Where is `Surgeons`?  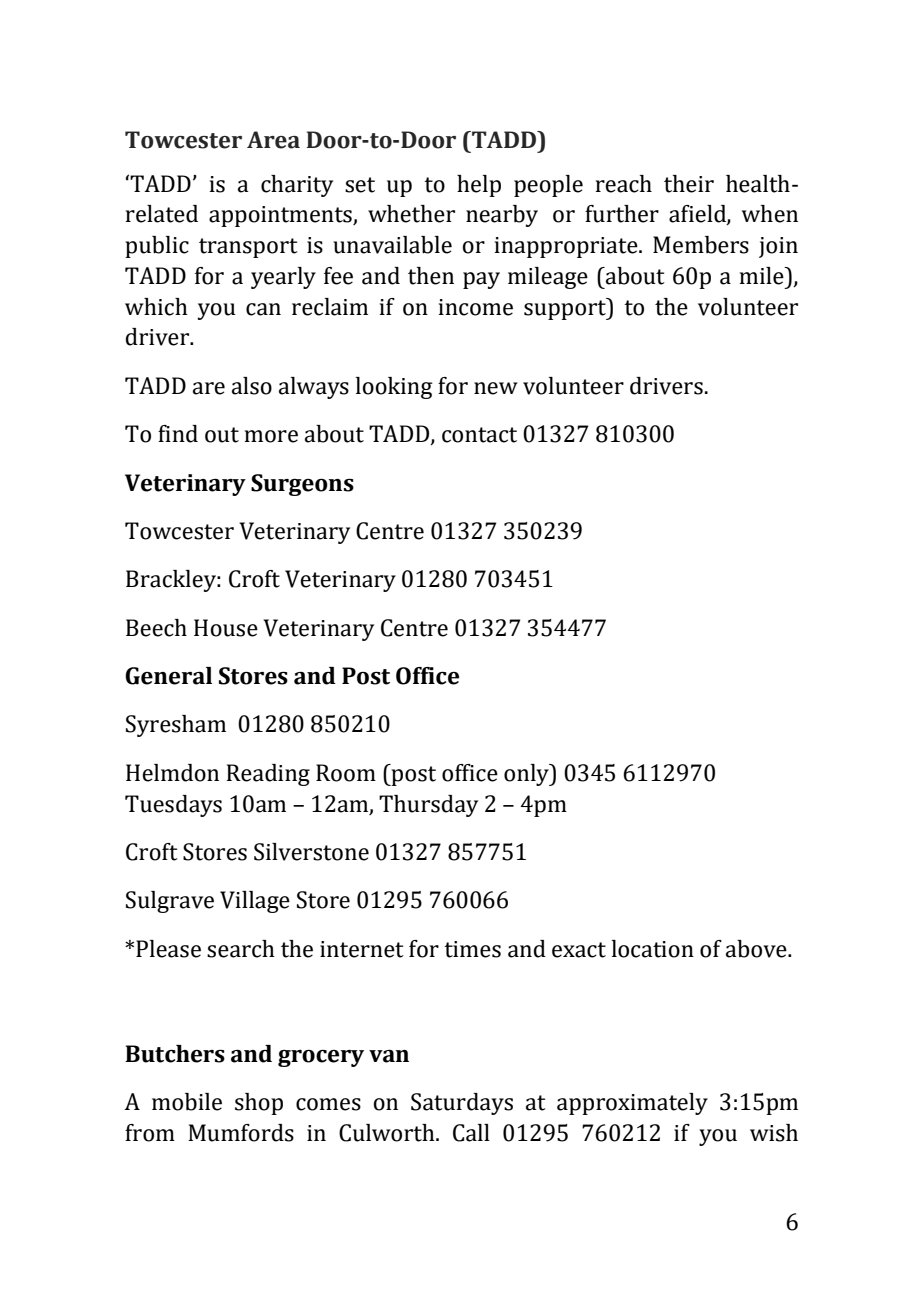 Surgeons is located at coordinates (302, 485).
